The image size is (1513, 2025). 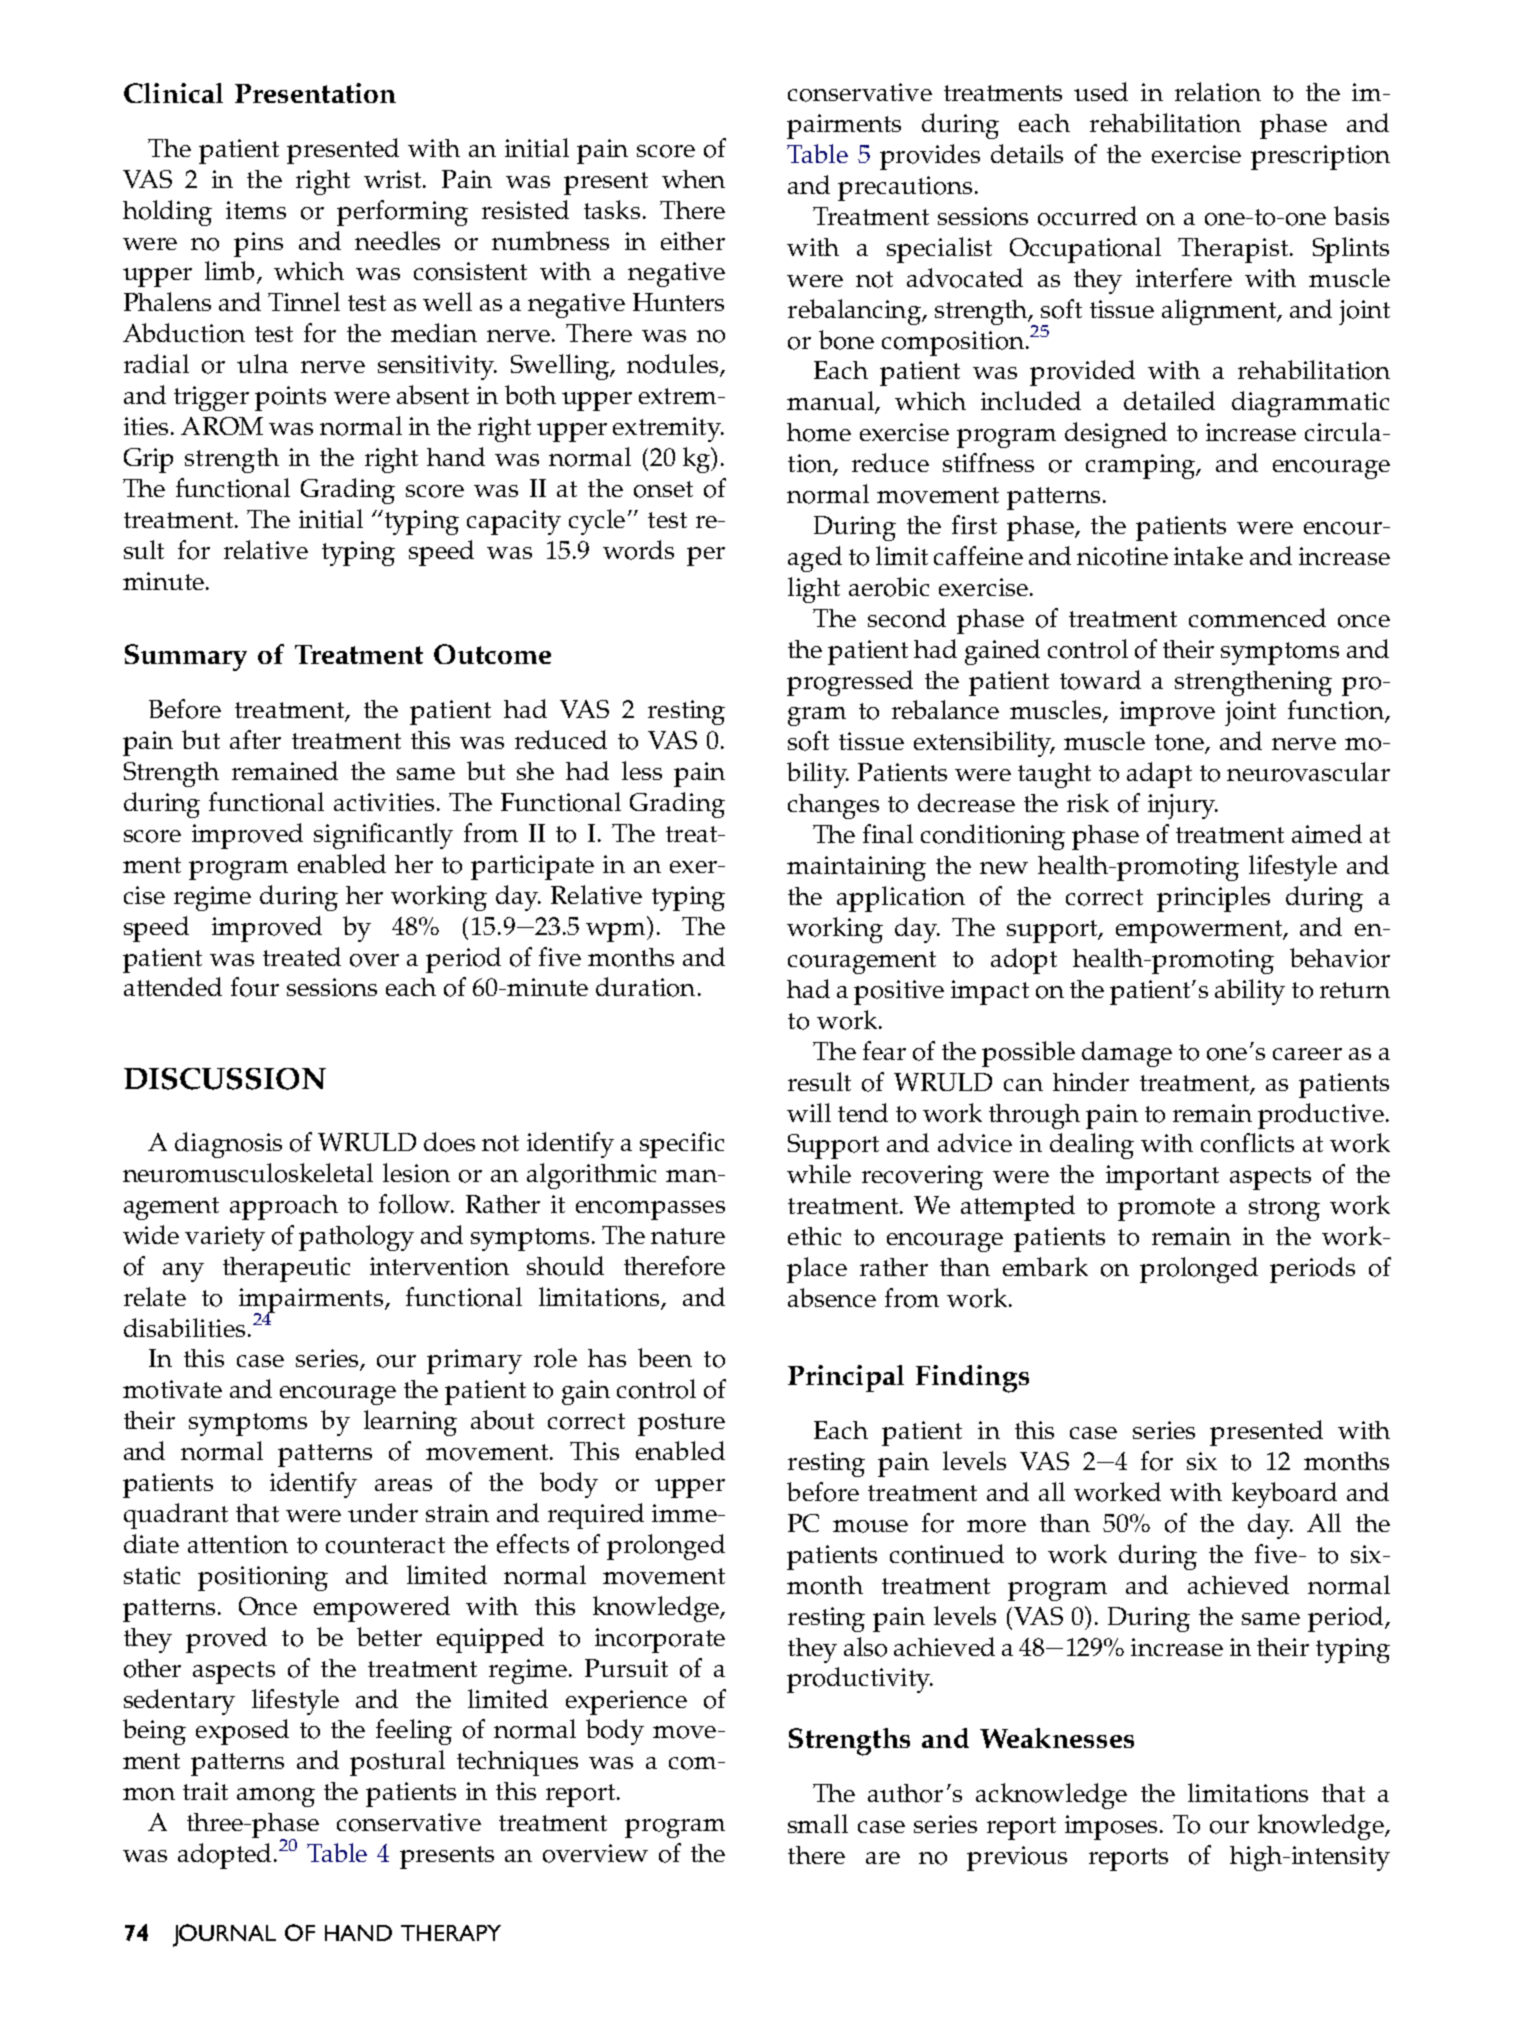 I want to click on points, so click(x=290, y=398).
